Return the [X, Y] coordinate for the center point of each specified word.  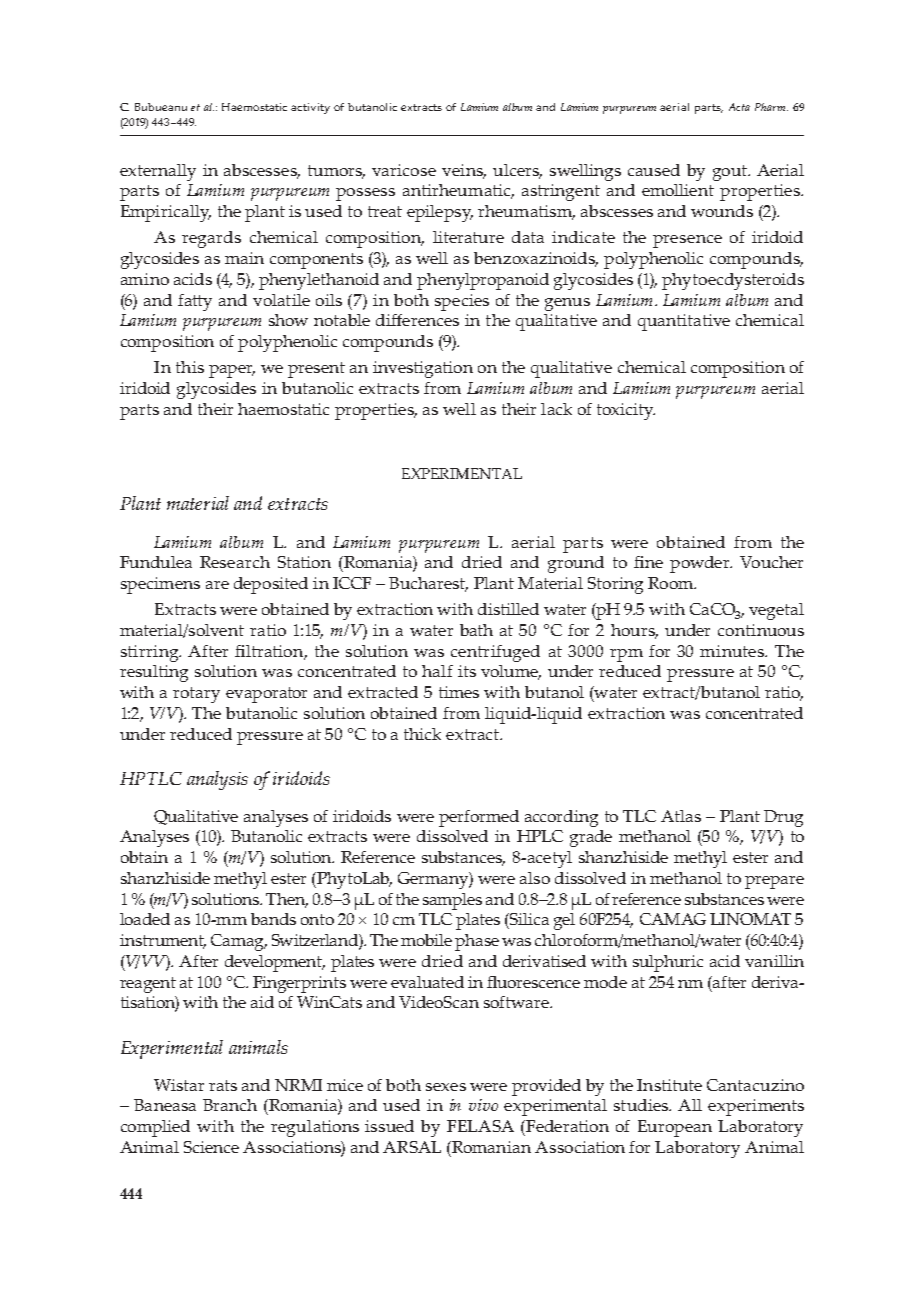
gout [731, 173]
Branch [230, 1105]
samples [452, 901]
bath [476, 630]
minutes [733, 651]
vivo [483, 1105]
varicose [404, 170]
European [675, 1128]
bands [273, 919]
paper [232, 371]
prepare [774, 882]
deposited [271, 585]
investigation [423, 369]
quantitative [684, 322]
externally [158, 172]
